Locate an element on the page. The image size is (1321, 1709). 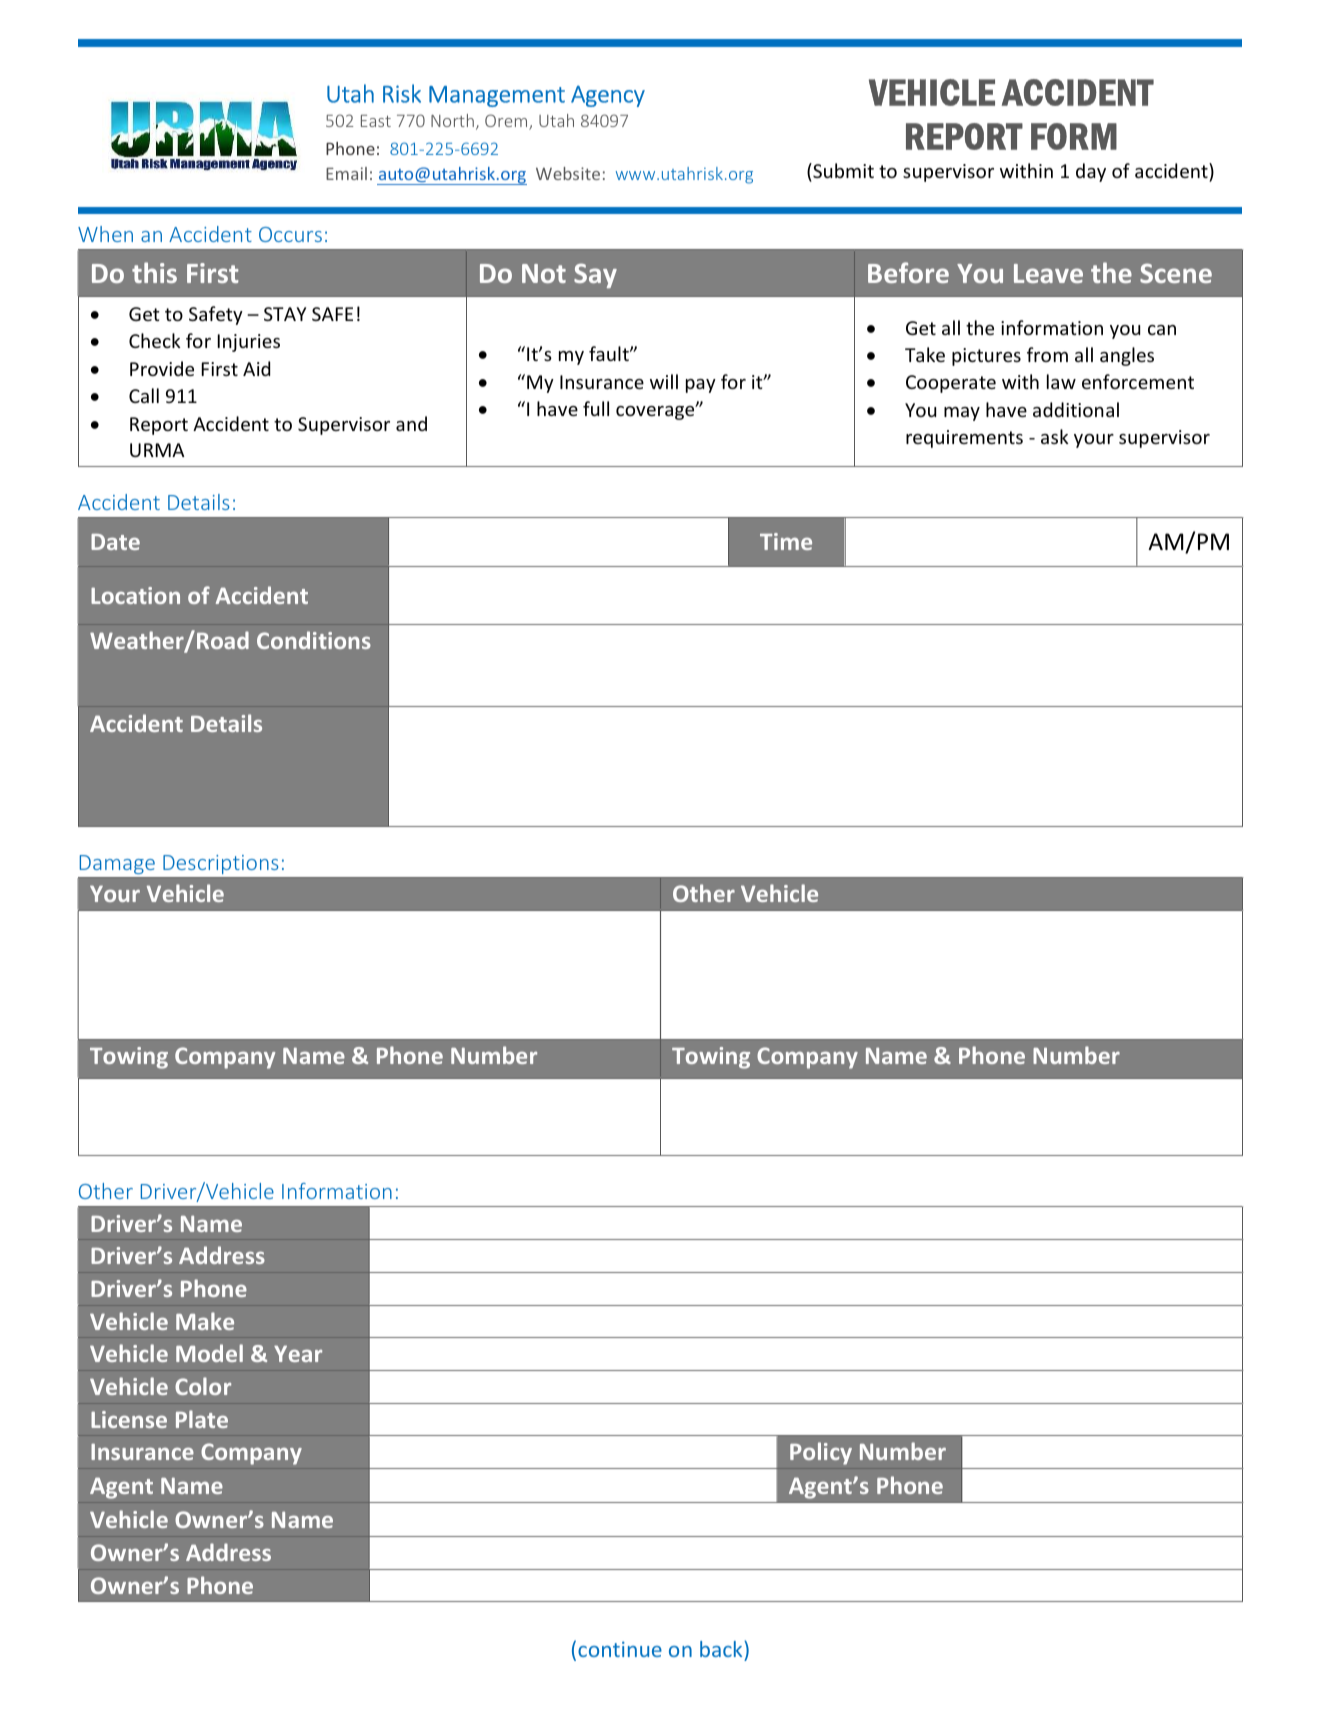
day is located at coordinates (1091, 172).
